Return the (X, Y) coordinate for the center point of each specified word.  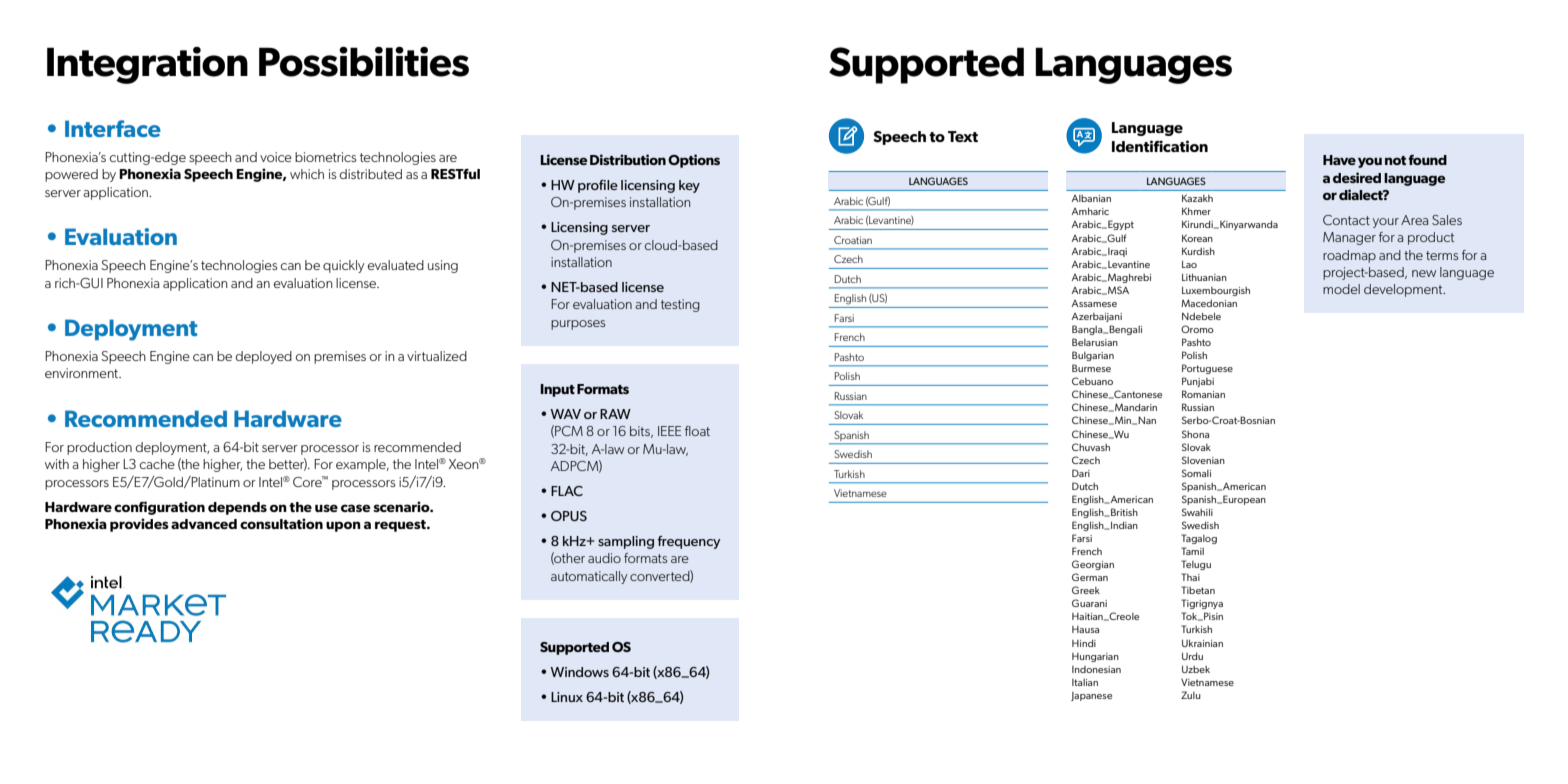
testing (680, 305)
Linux (567, 697)
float (697, 431)
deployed (264, 357)
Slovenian (1203, 460)
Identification (1160, 146)
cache (157, 464)
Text (963, 136)
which (307, 174)
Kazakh (1197, 198)
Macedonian (1209, 303)
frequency (689, 542)
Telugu (1196, 565)
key (689, 186)
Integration (147, 65)
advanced (204, 524)
